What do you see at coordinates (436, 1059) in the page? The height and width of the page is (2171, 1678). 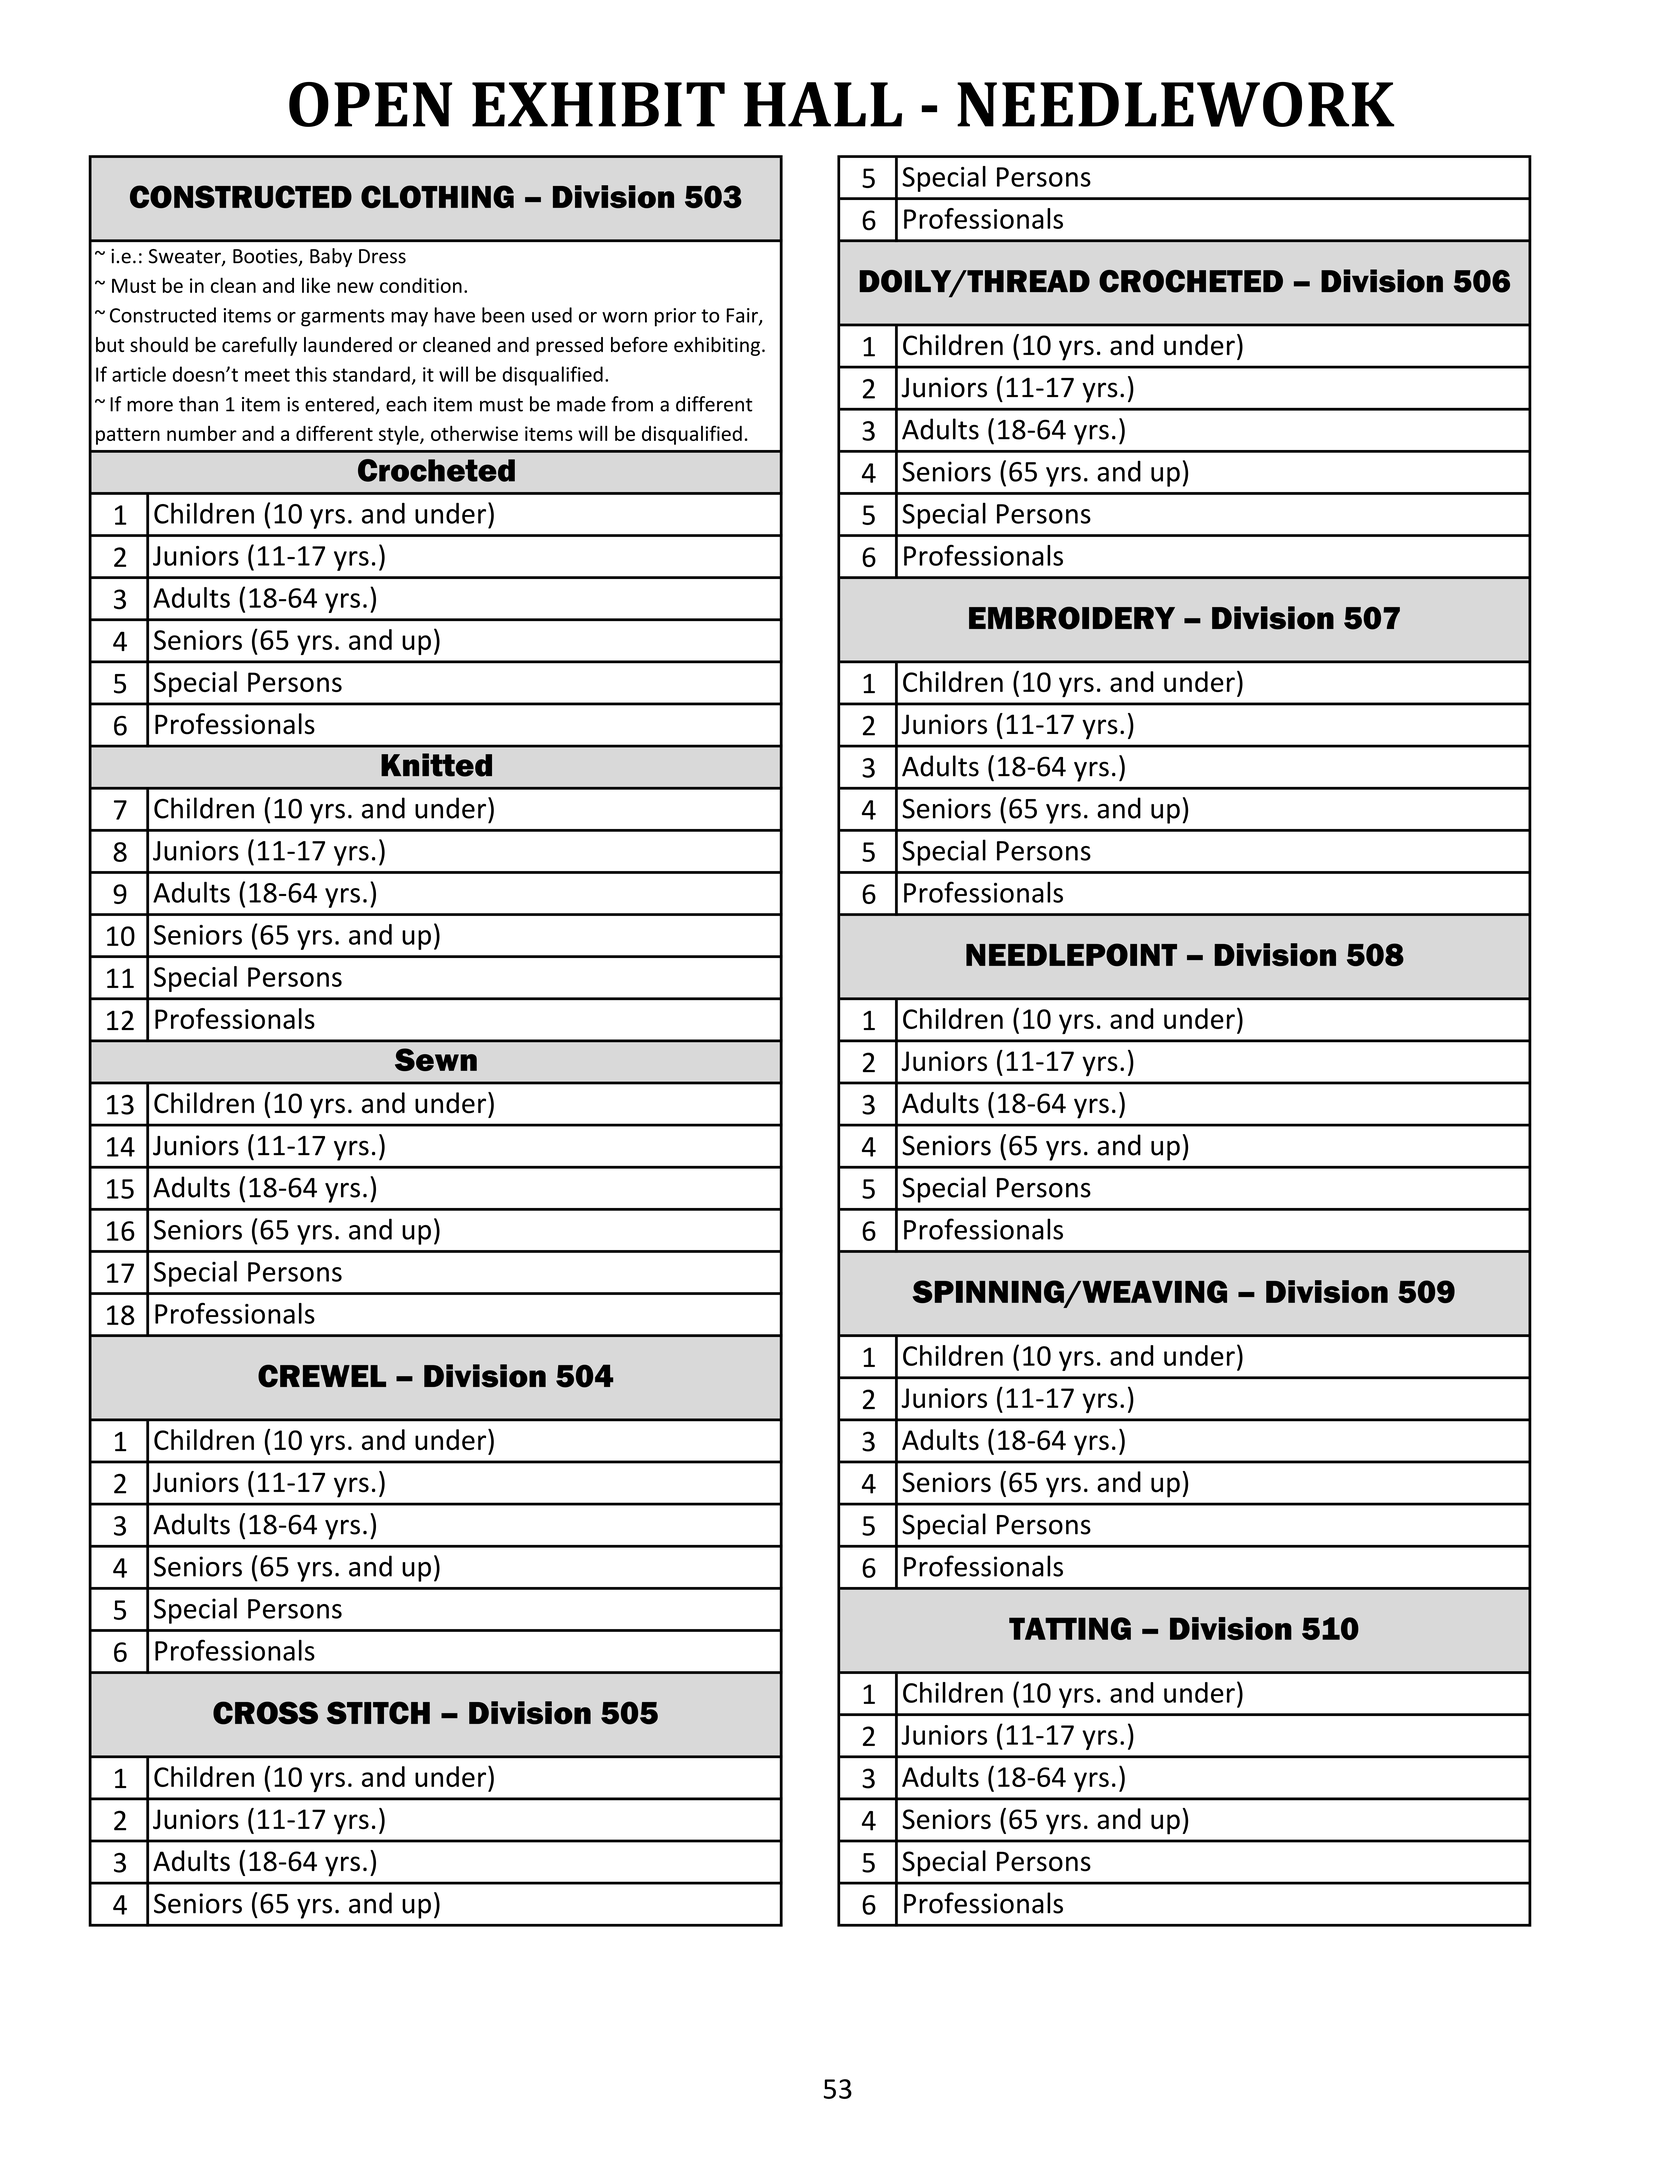 I see `Sewn` at bounding box center [436, 1059].
